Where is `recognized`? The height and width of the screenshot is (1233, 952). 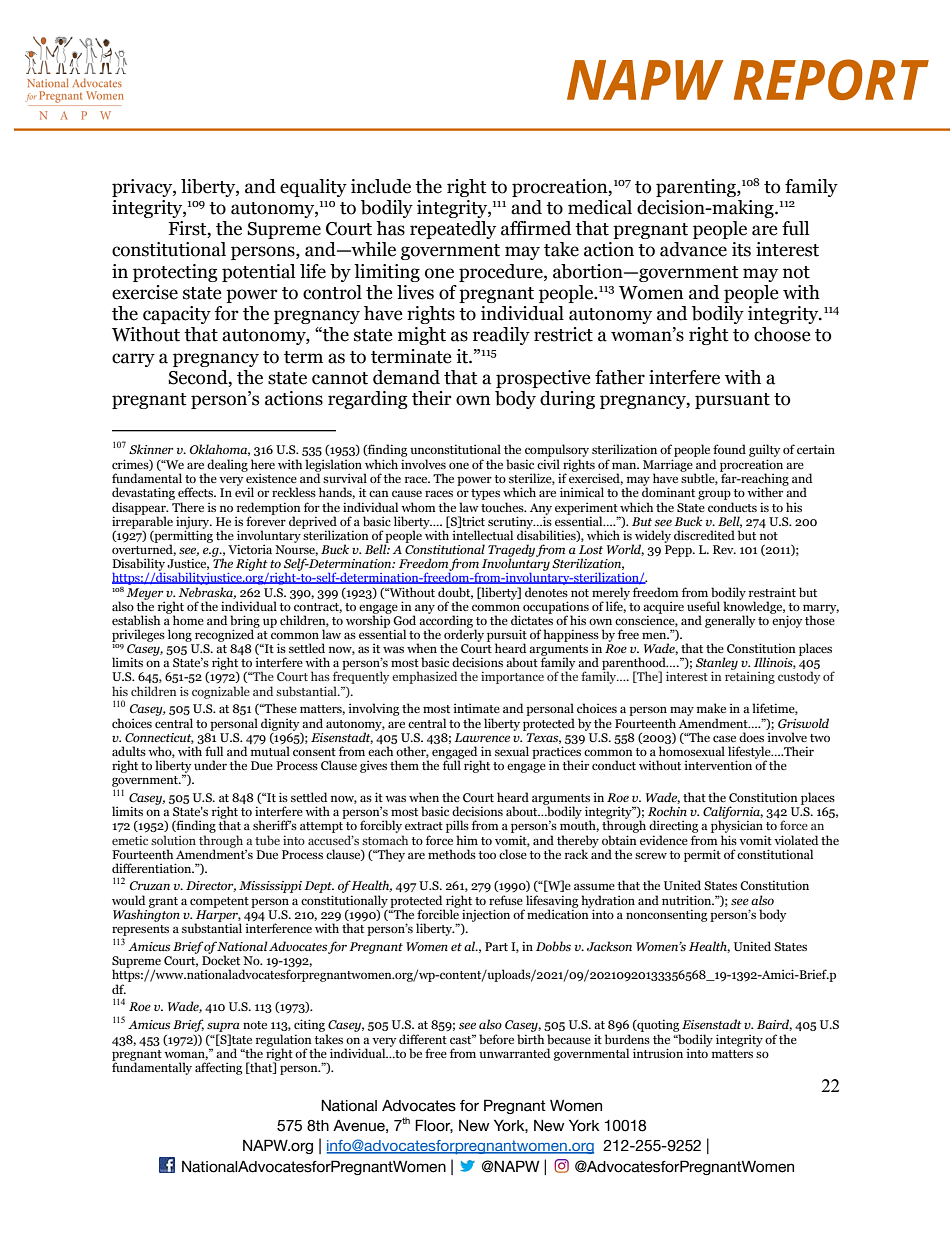
recognized is located at coordinates (225, 634).
